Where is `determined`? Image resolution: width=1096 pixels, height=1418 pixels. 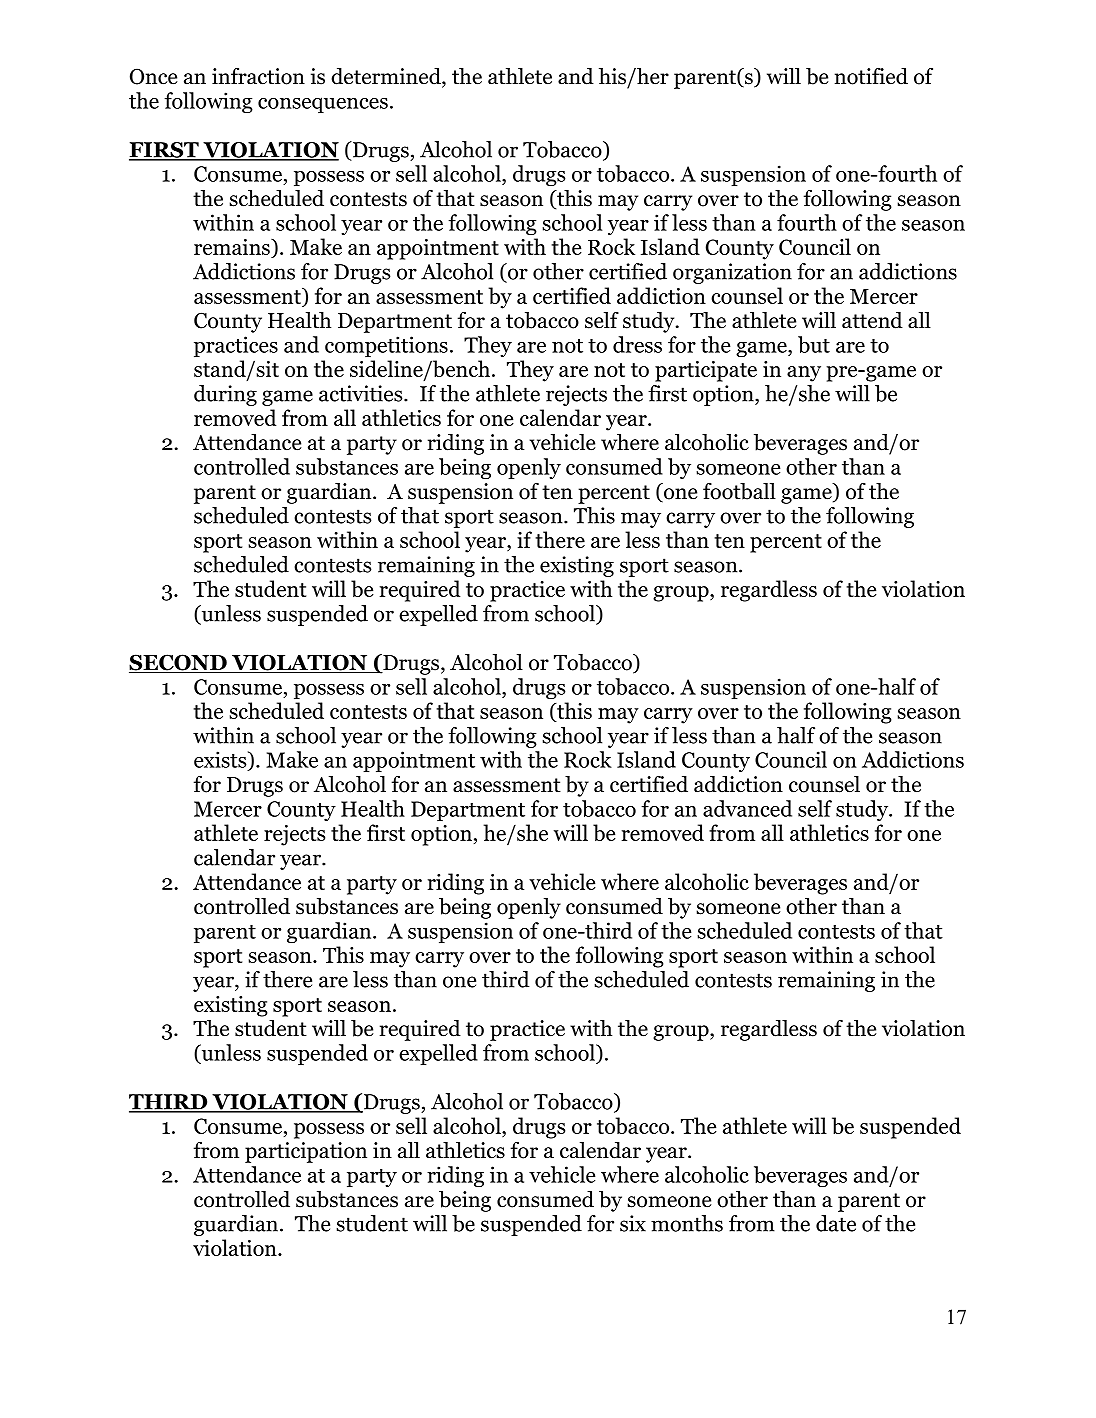 determined is located at coordinates (387, 77).
